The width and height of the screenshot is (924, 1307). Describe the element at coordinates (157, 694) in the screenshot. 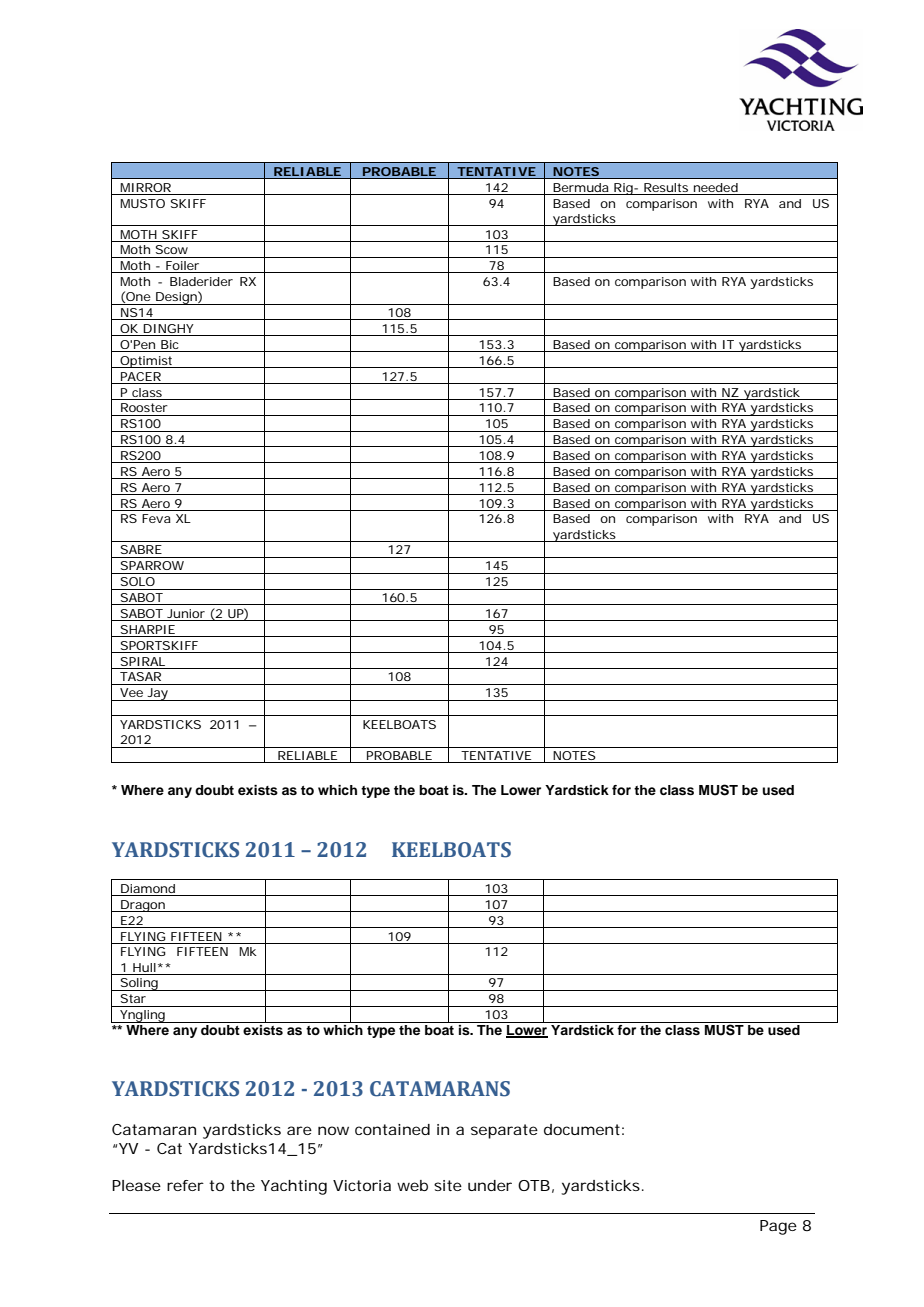

I see `Jay` at that location.
